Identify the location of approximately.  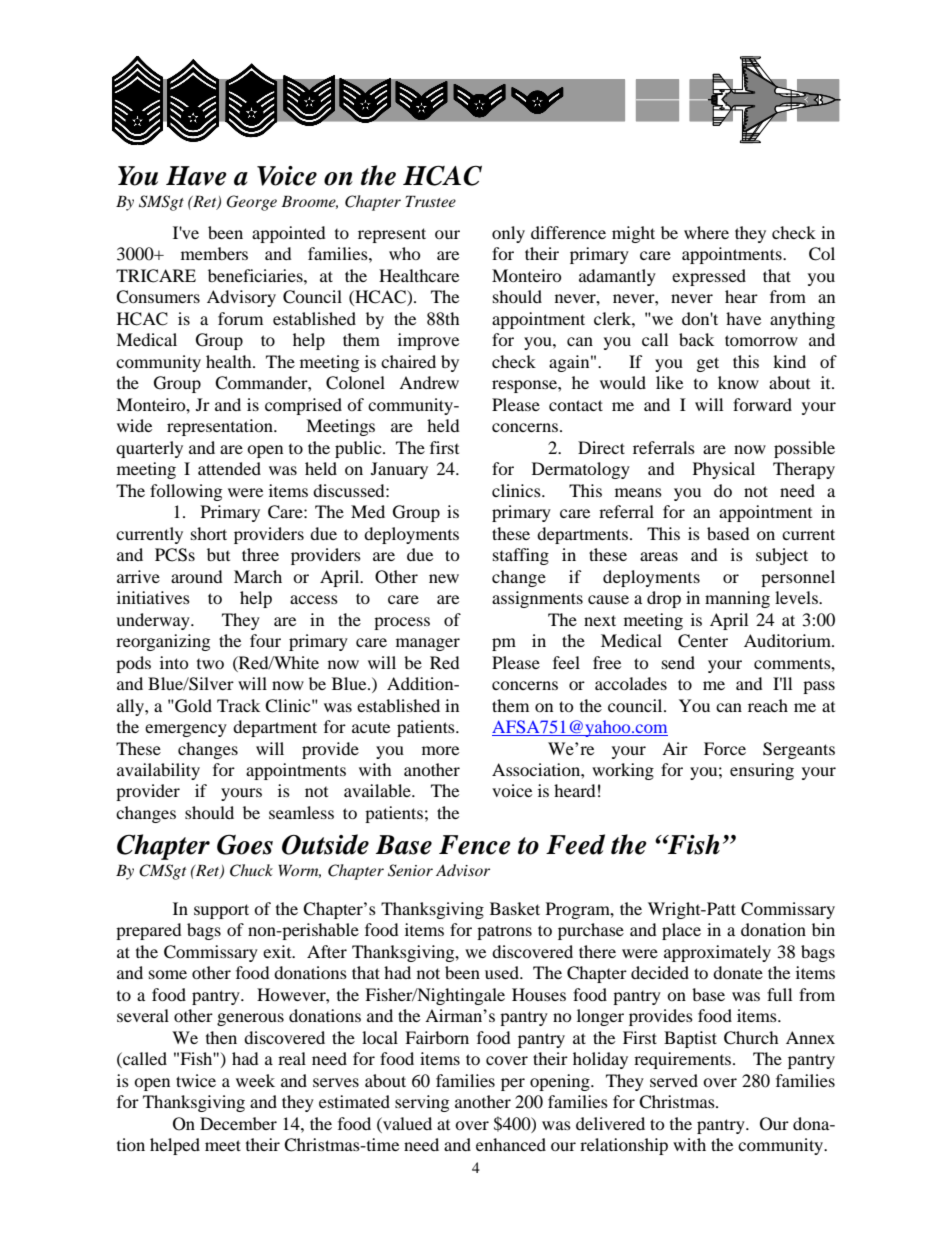
(717, 953).
